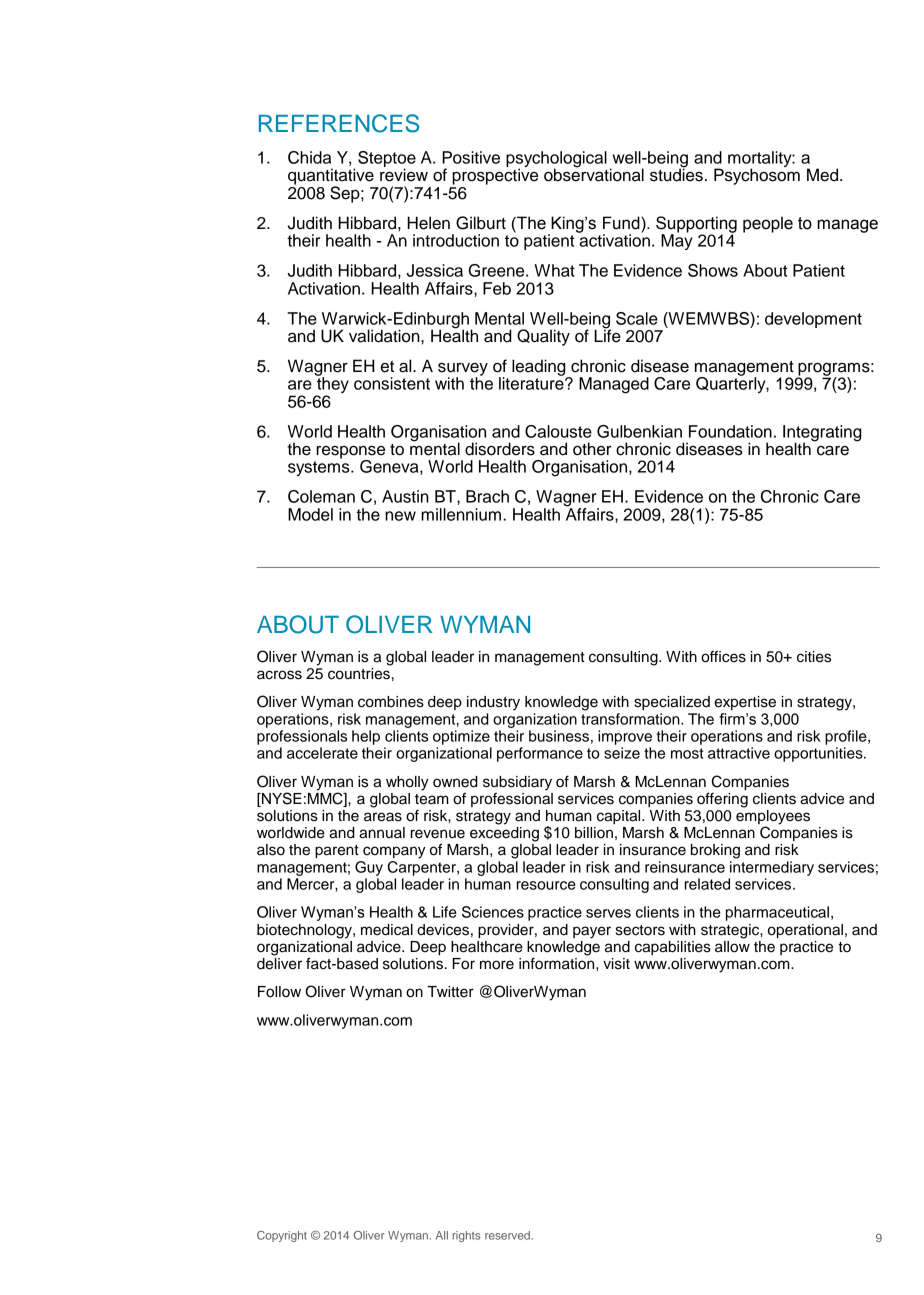  I want to click on Foundation, so click(730, 431).
